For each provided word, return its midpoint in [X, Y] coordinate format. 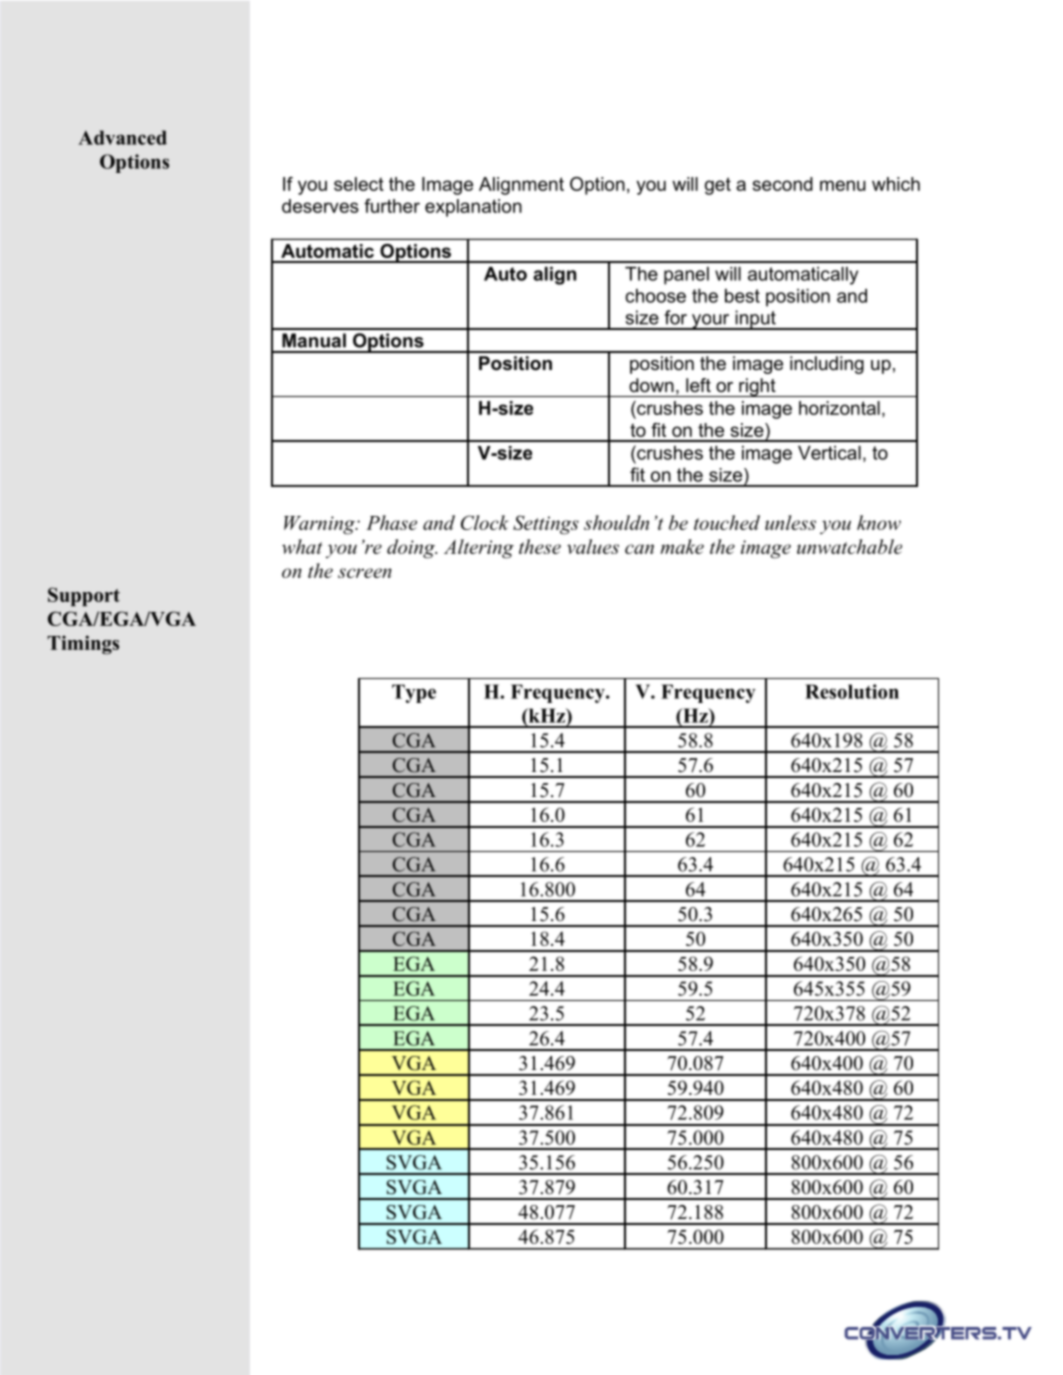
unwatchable [849, 546]
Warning [320, 525]
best [742, 296]
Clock [485, 522]
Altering [479, 549]
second [783, 184]
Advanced [122, 137]
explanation [473, 208]
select [359, 184]
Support [84, 596]
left [698, 385]
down [651, 385]
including [827, 365]
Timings [83, 645]
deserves [320, 206]
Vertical [829, 453]
